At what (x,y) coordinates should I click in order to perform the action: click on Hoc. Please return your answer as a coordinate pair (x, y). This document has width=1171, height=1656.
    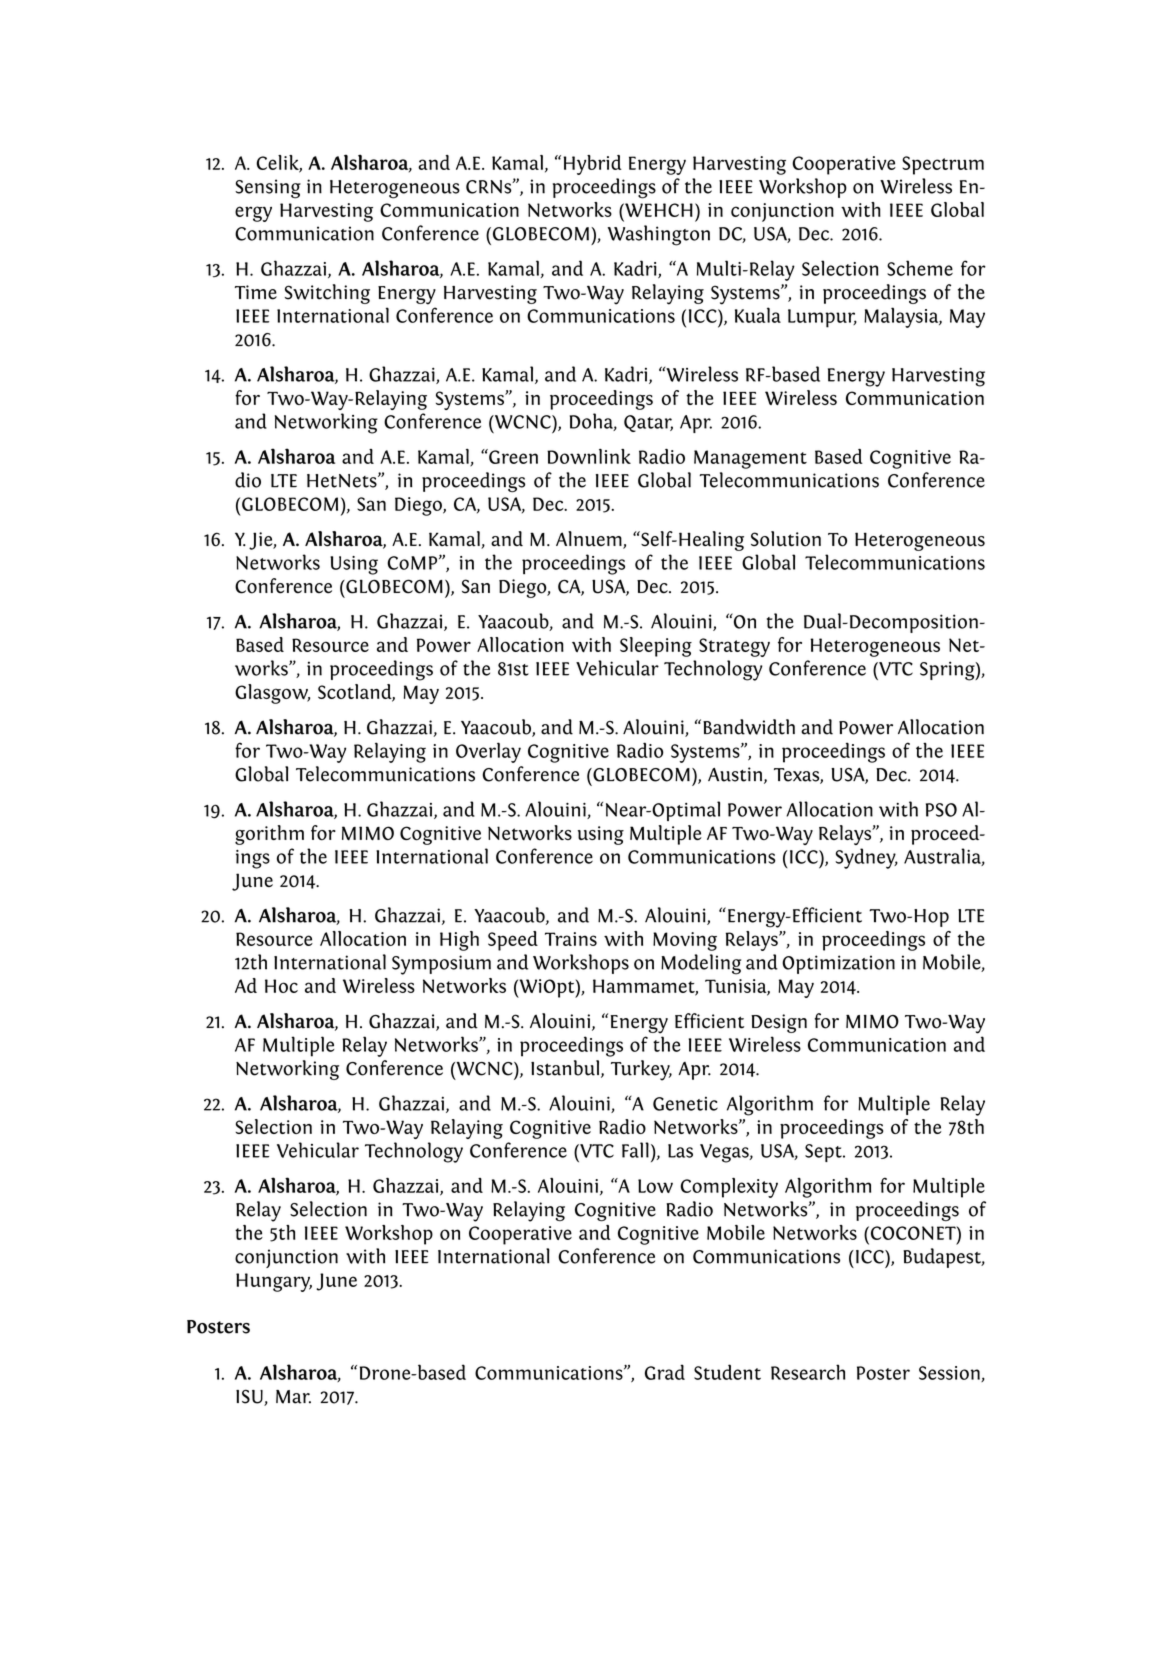
    Looking at the image, I should click on (281, 986).
